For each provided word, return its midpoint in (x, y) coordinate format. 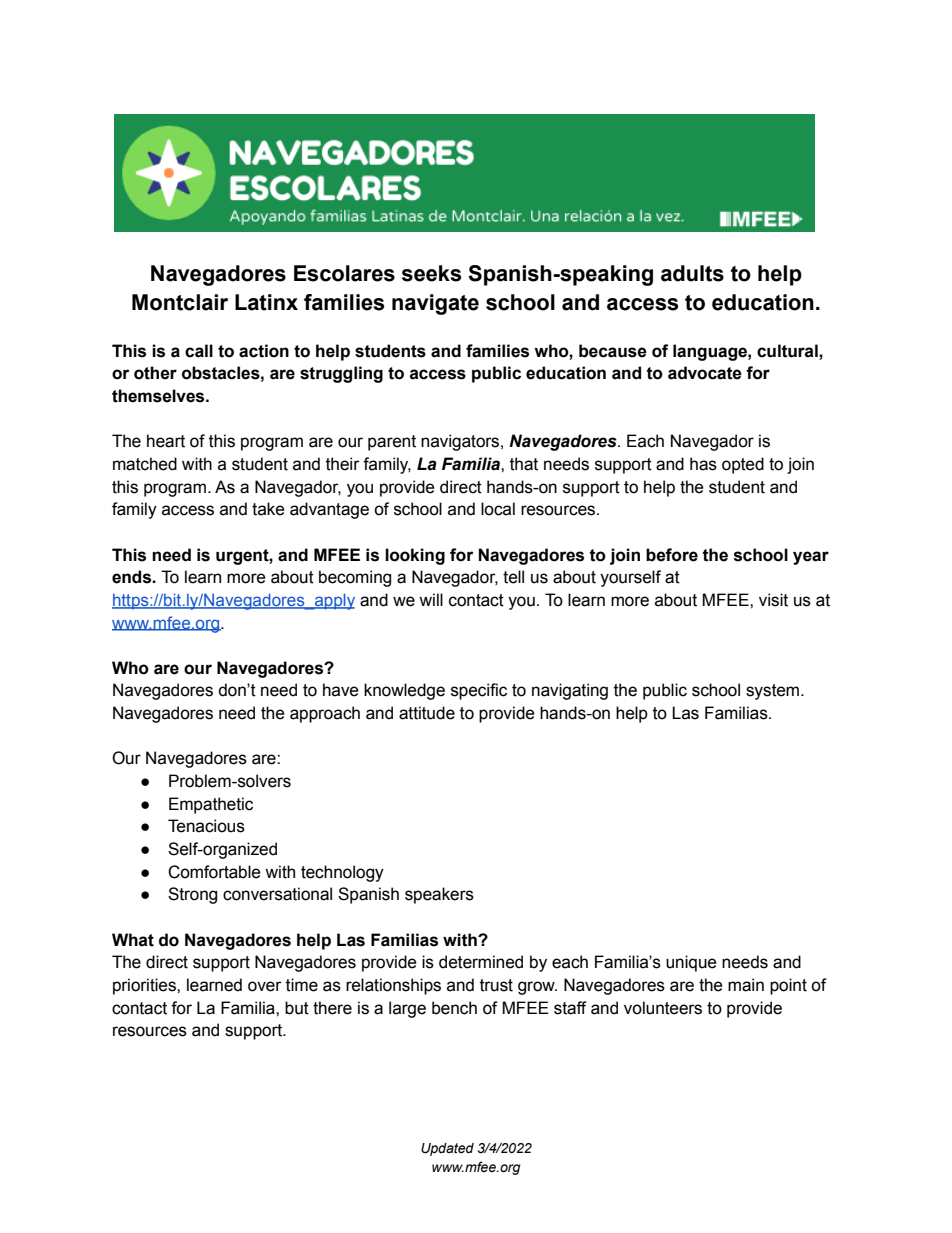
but (297, 1008)
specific (479, 691)
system (774, 692)
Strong (192, 895)
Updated (447, 1149)
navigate (435, 304)
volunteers (663, 1008)
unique (691, 963)
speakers (439, 895)
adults (692, 273)
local (498, 509)
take (268, 509)
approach (325, 714)
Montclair (180, 302)
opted (743, 465)
